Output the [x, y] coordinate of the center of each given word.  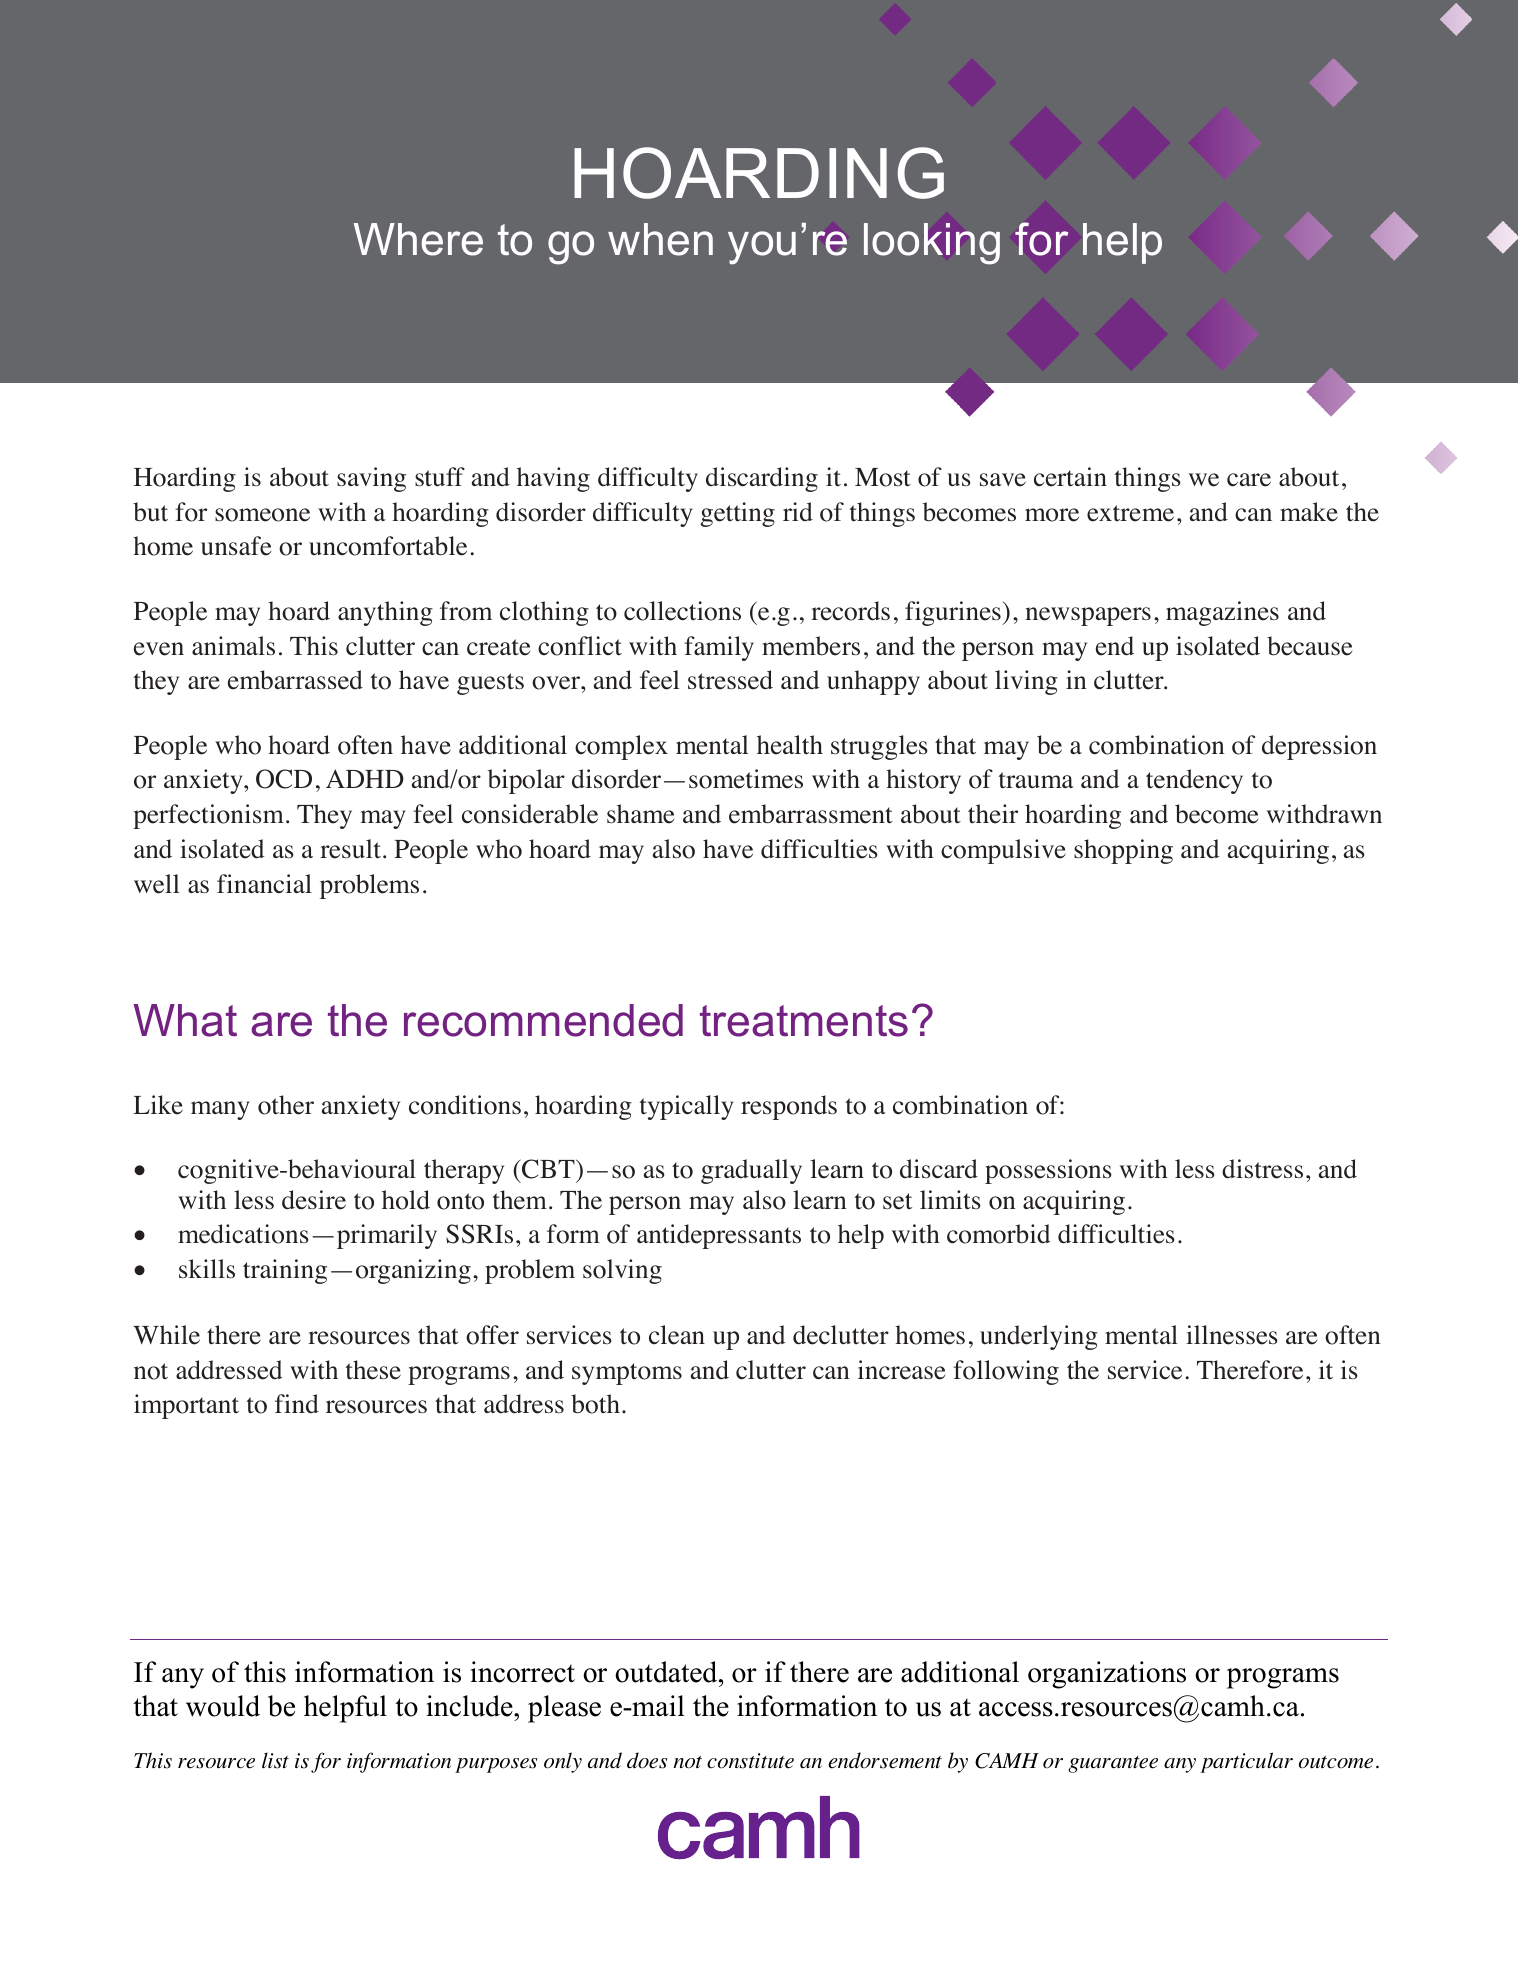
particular [1247, 1762]
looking [932, 244]
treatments [804, 1021]
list [275, 1760]
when [660, 239]
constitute [750, 1761]
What [185, 1020]
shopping [1123, 851]
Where [418, 239]
